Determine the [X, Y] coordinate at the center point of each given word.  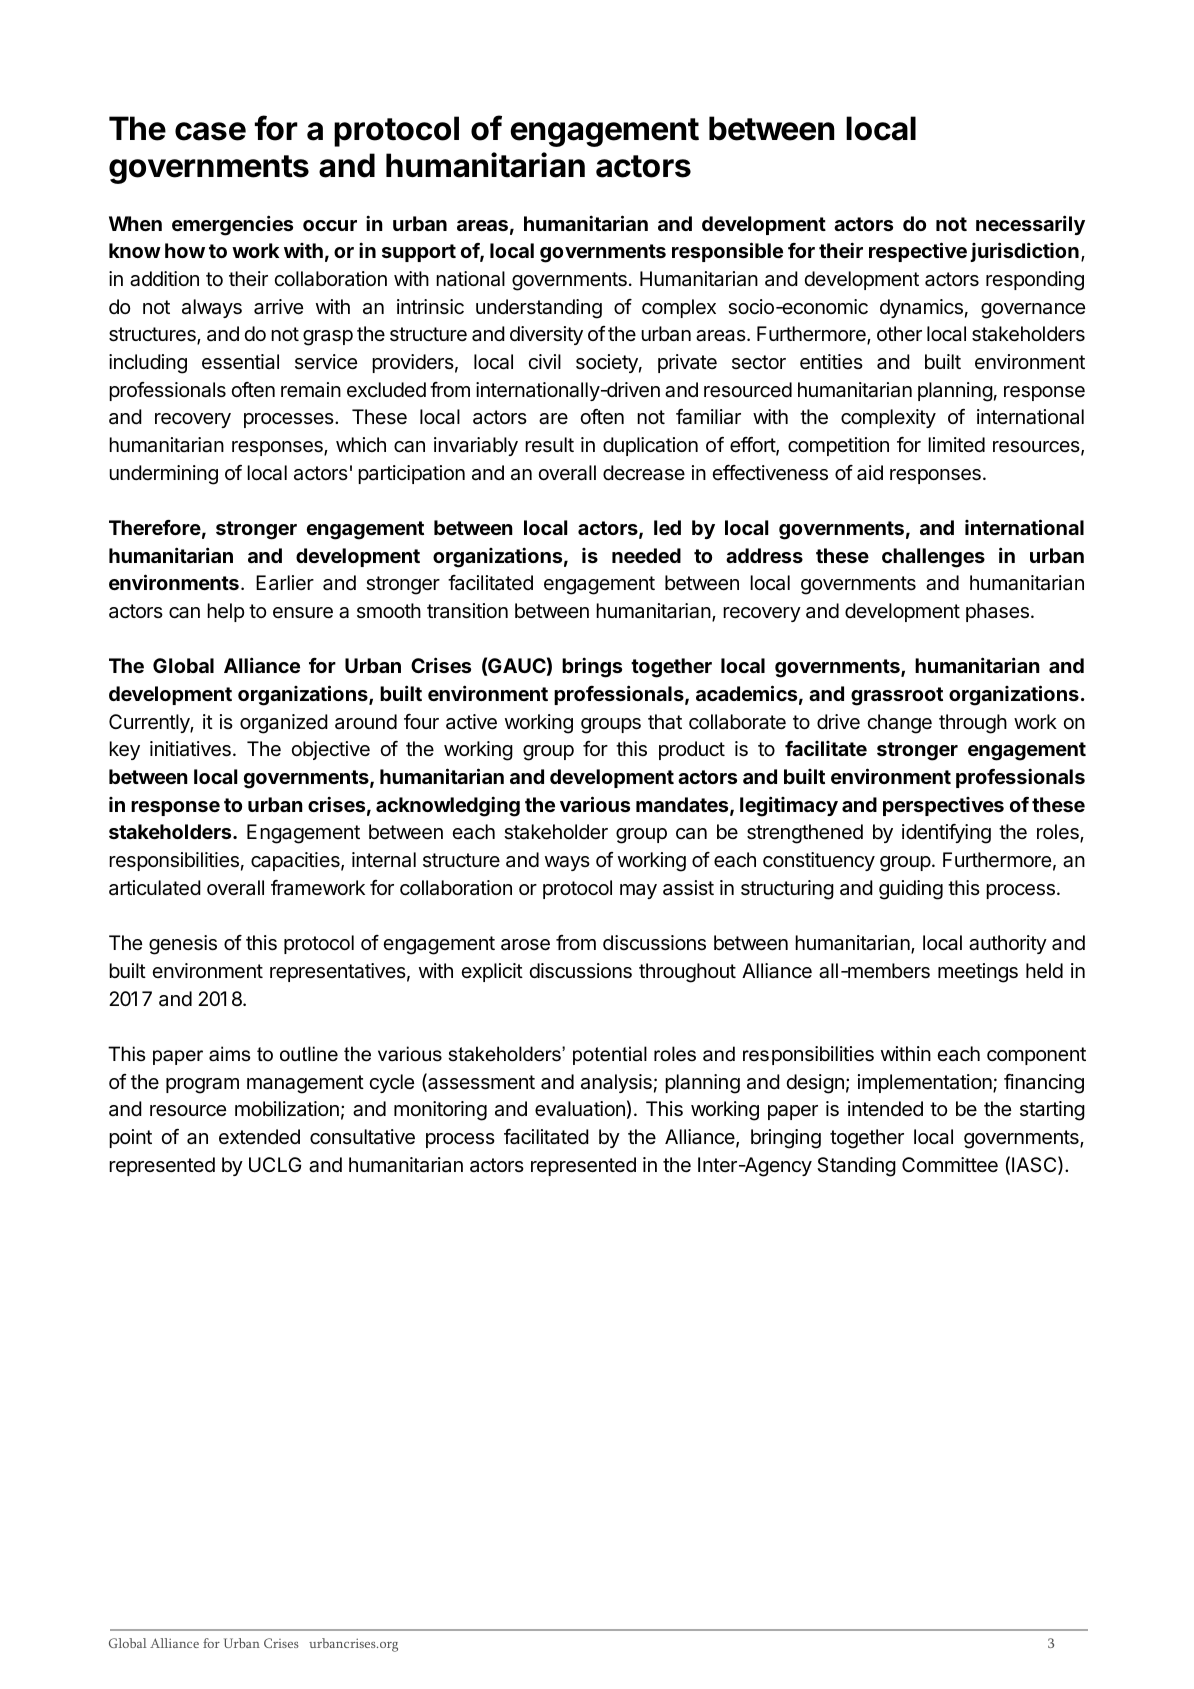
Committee [950, 1164]
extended [259, 1137]
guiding [911, 890]
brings [592, 667]
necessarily [1030, 225]
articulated [155, 888]
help [226, 612]
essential [240, 362]
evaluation [580, 1109]
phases [997, 612]
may [638, 891]
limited [956, 444]
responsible [727, 252]
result [549, 445]
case [210, 131]
